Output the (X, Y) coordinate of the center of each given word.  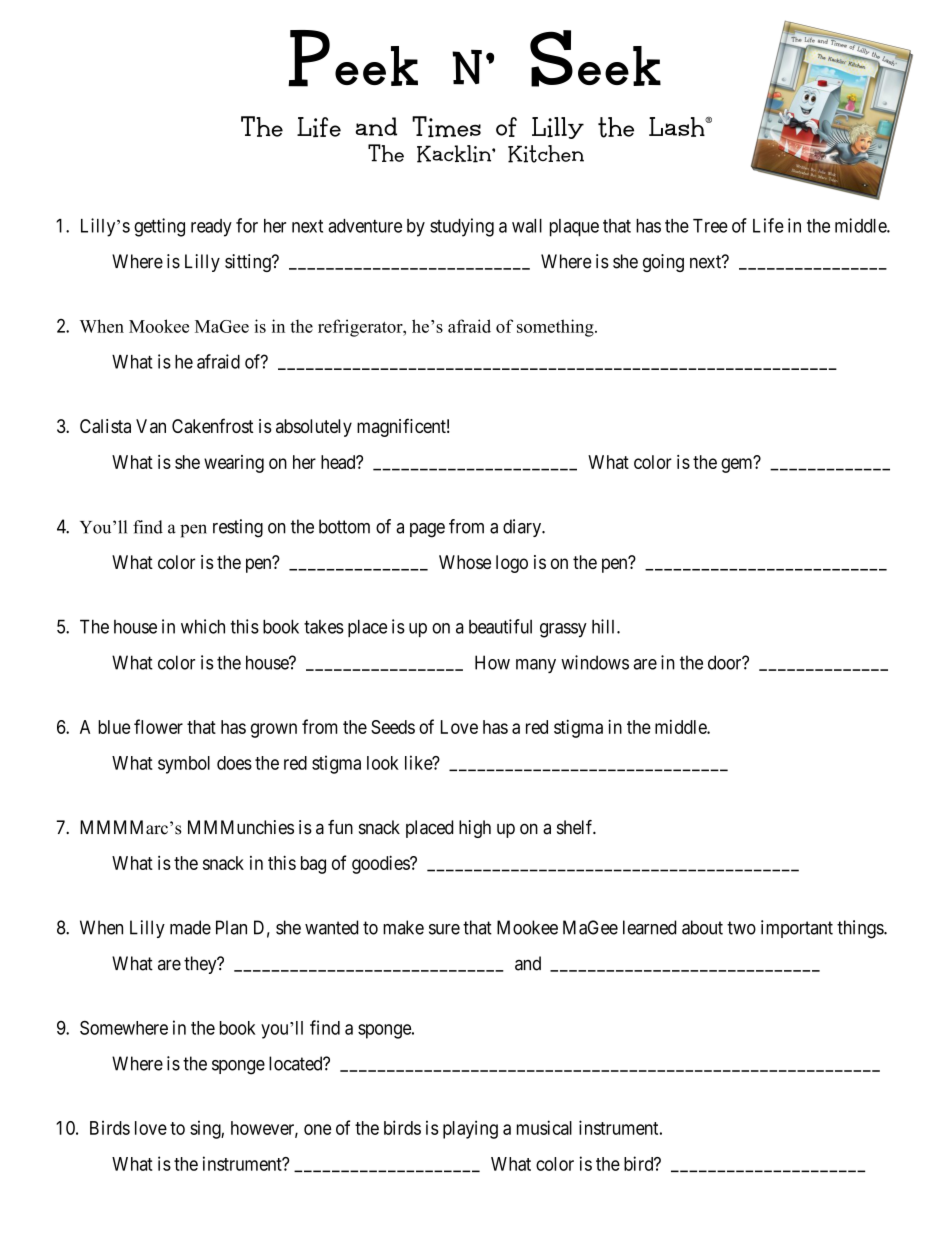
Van (151, 426)
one (317, 1129)
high (475, 829)
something (556, 328)
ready (211, 228)
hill (605, 626)
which (203, 626)
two (741, 928)
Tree (710, 226)
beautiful (500, 626)
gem (738, 465)
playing (470, 1129)
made (190, 927)
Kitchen (546, 154)
